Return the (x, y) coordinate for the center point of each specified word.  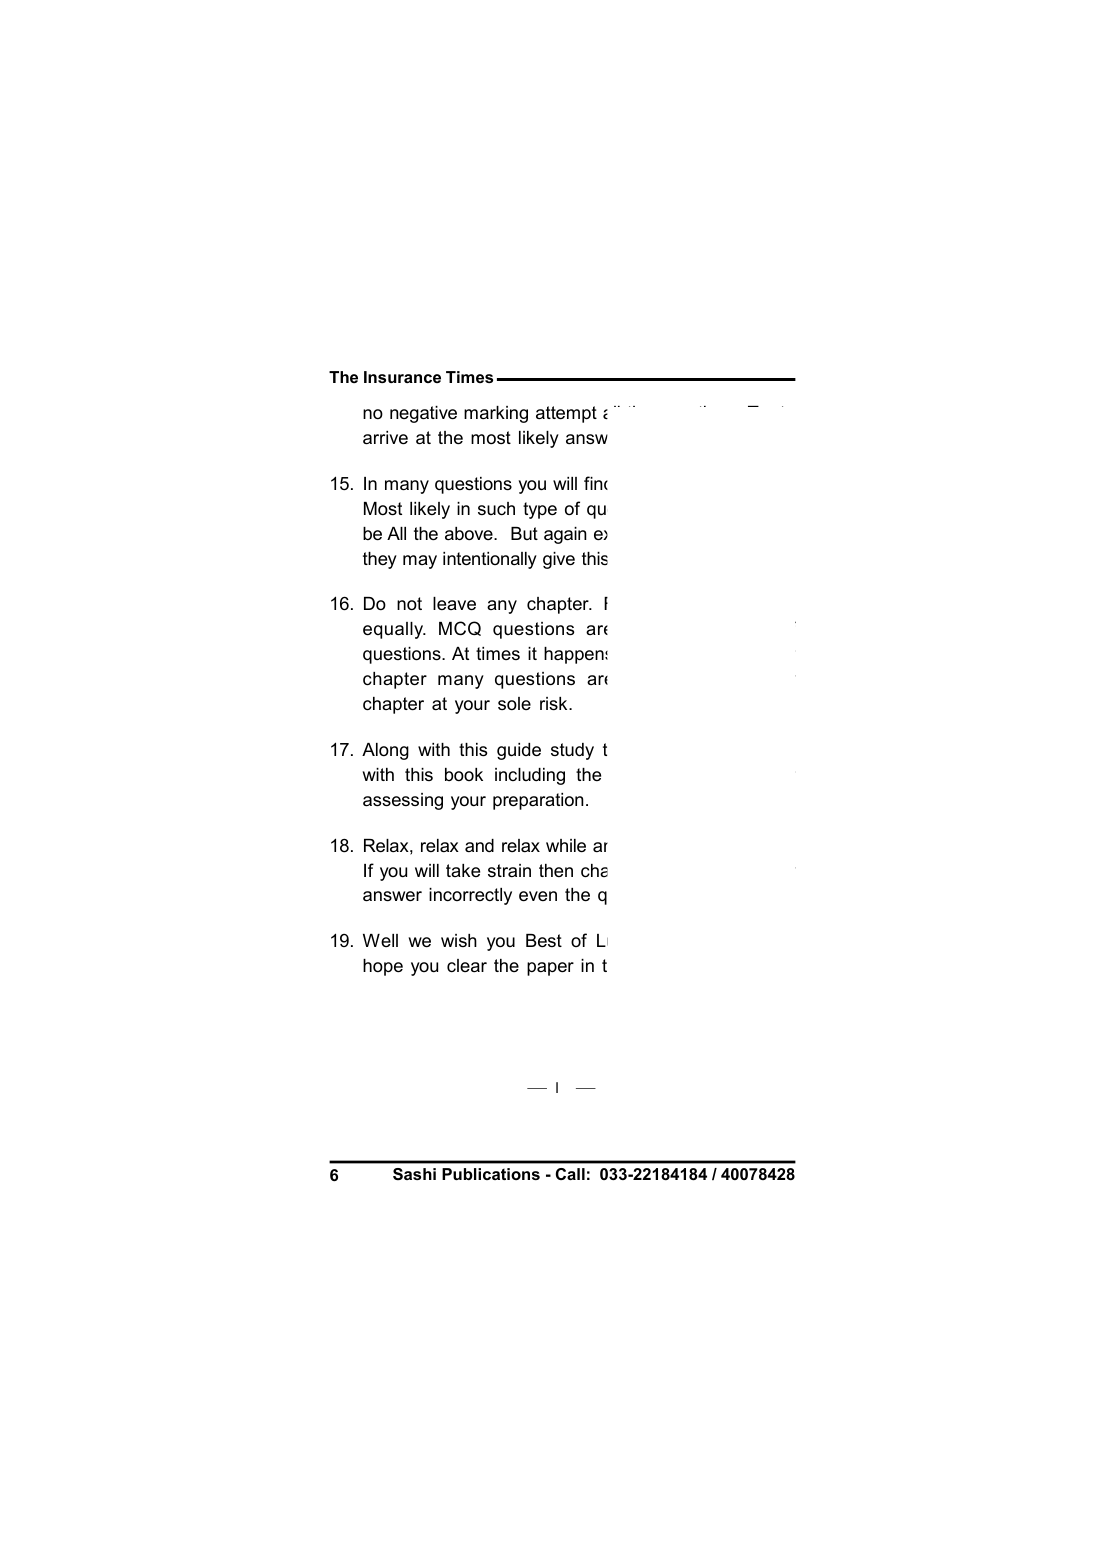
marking (496, 414)
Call (570, 1174)
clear (467, 965)
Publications (491, 1174)
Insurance (402, 377)
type (540, 510)
